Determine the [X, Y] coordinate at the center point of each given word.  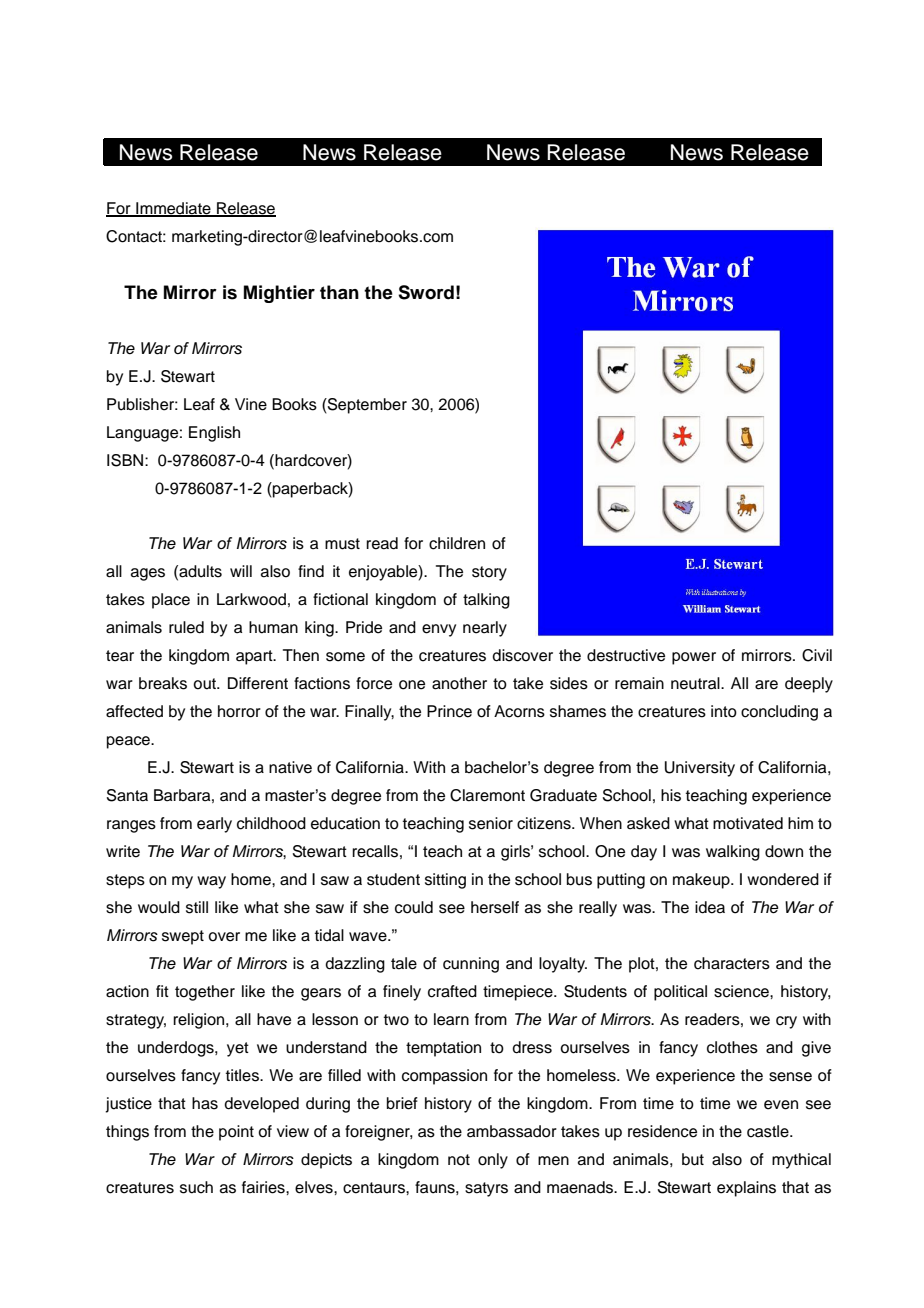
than [339, 292]
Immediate [173, 209]
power [694, 658]
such [196, 1187]
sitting [445, 881]
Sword [426, 292]
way [211, 882]
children [457, 543]
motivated [748, 823]
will [241, 571]
